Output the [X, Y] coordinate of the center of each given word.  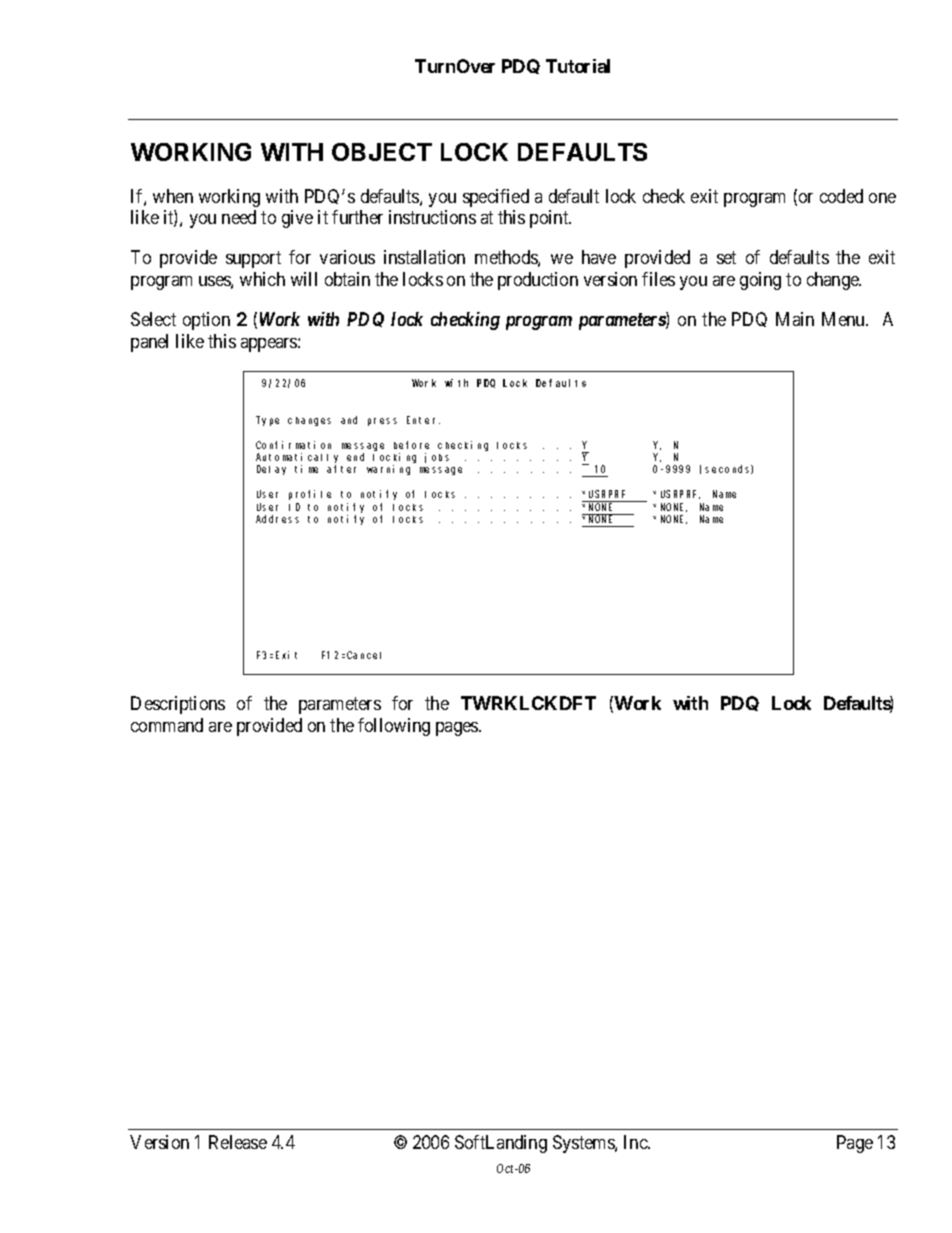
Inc [636, 1142]
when [173, 196]
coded [841, 196]
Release [238, 1142]
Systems [584, 1144]
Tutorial [578, 66]
